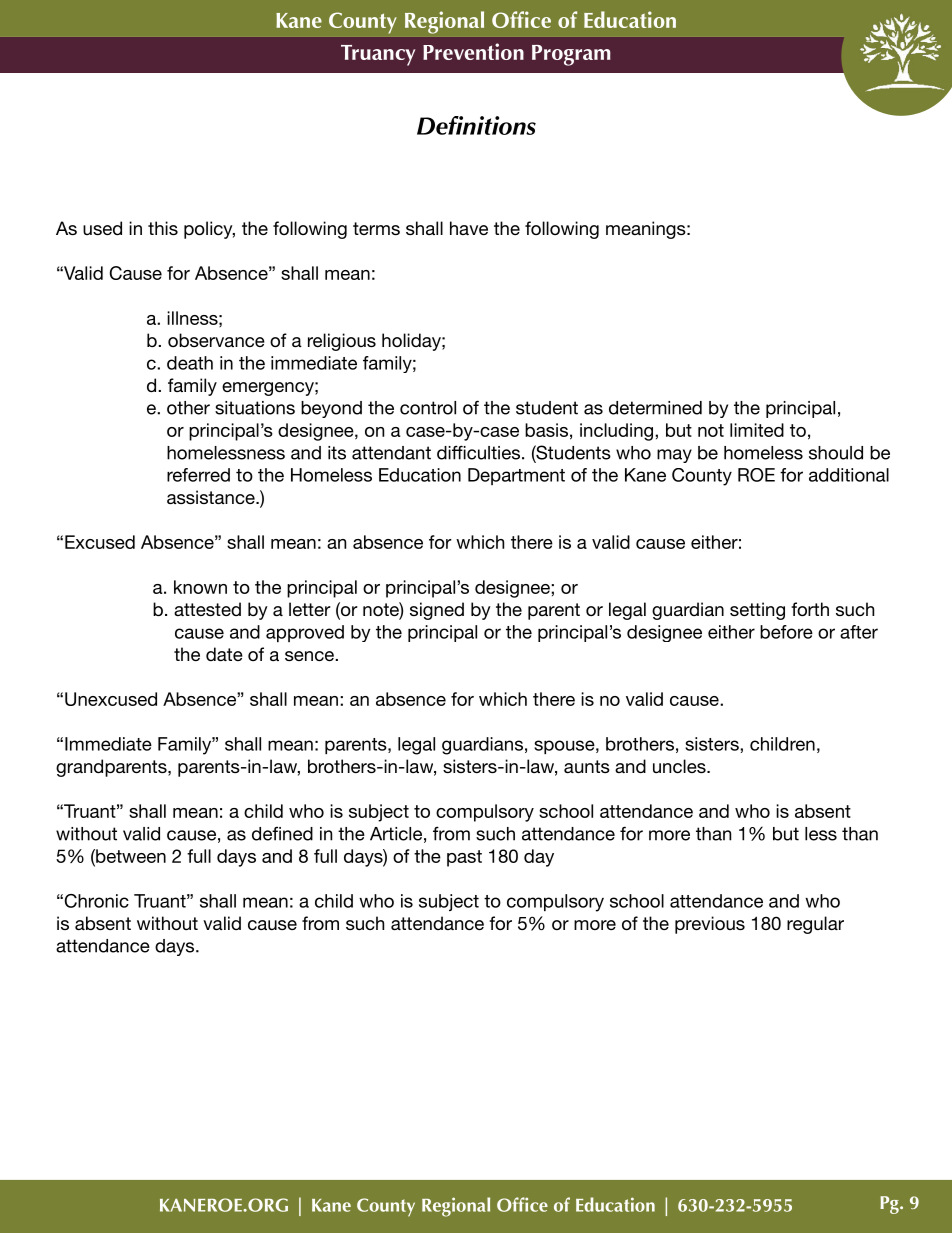 The width and height of the page is (952, 1233). What do you see at coordinates (282, 833) in the page?
I see `defined` at bounding box center [282, 833].
